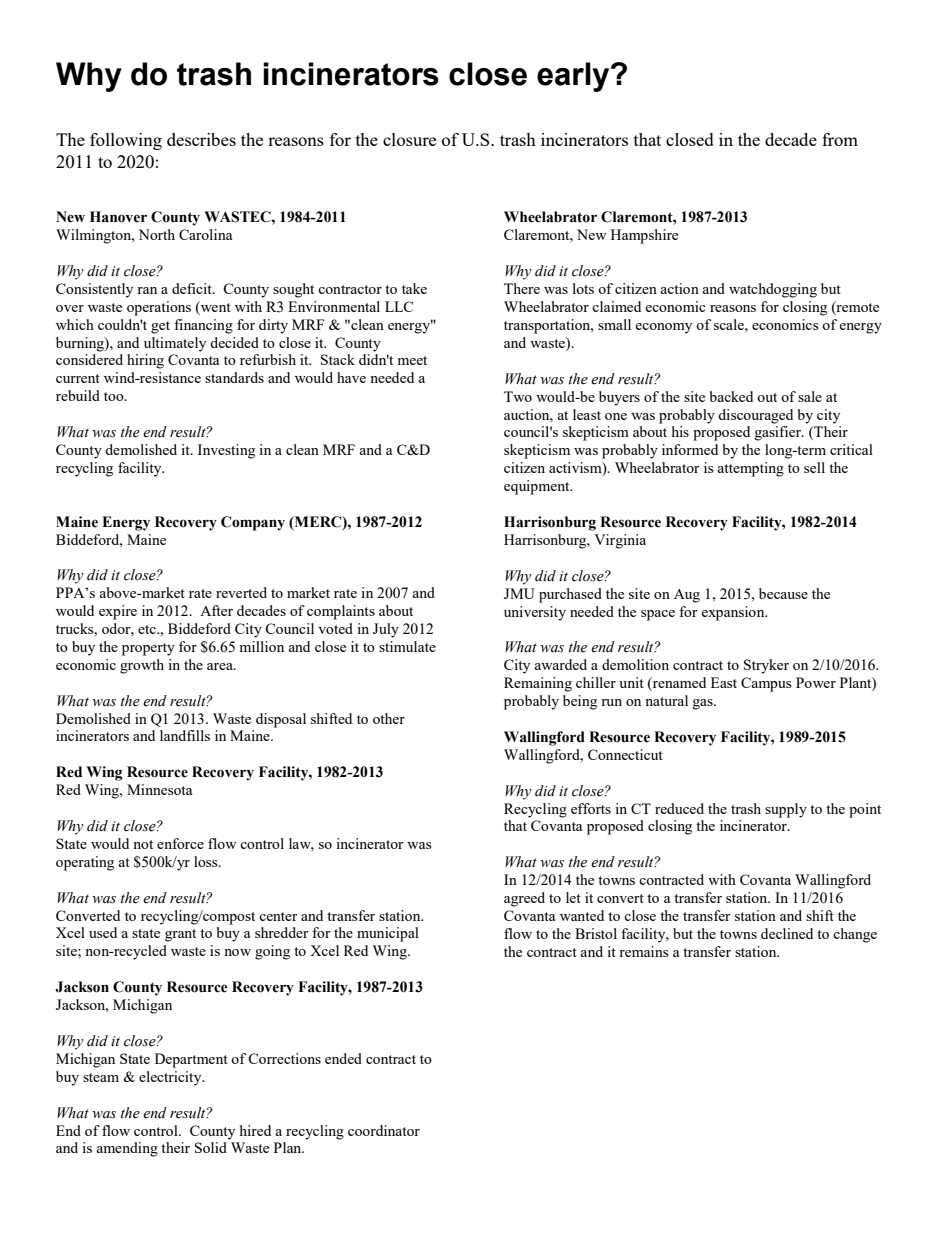 This screenshot has height=1233, width=952. Describe the element at coordinates (524, 899) in the screenshot. I see `agreed` at that location.
